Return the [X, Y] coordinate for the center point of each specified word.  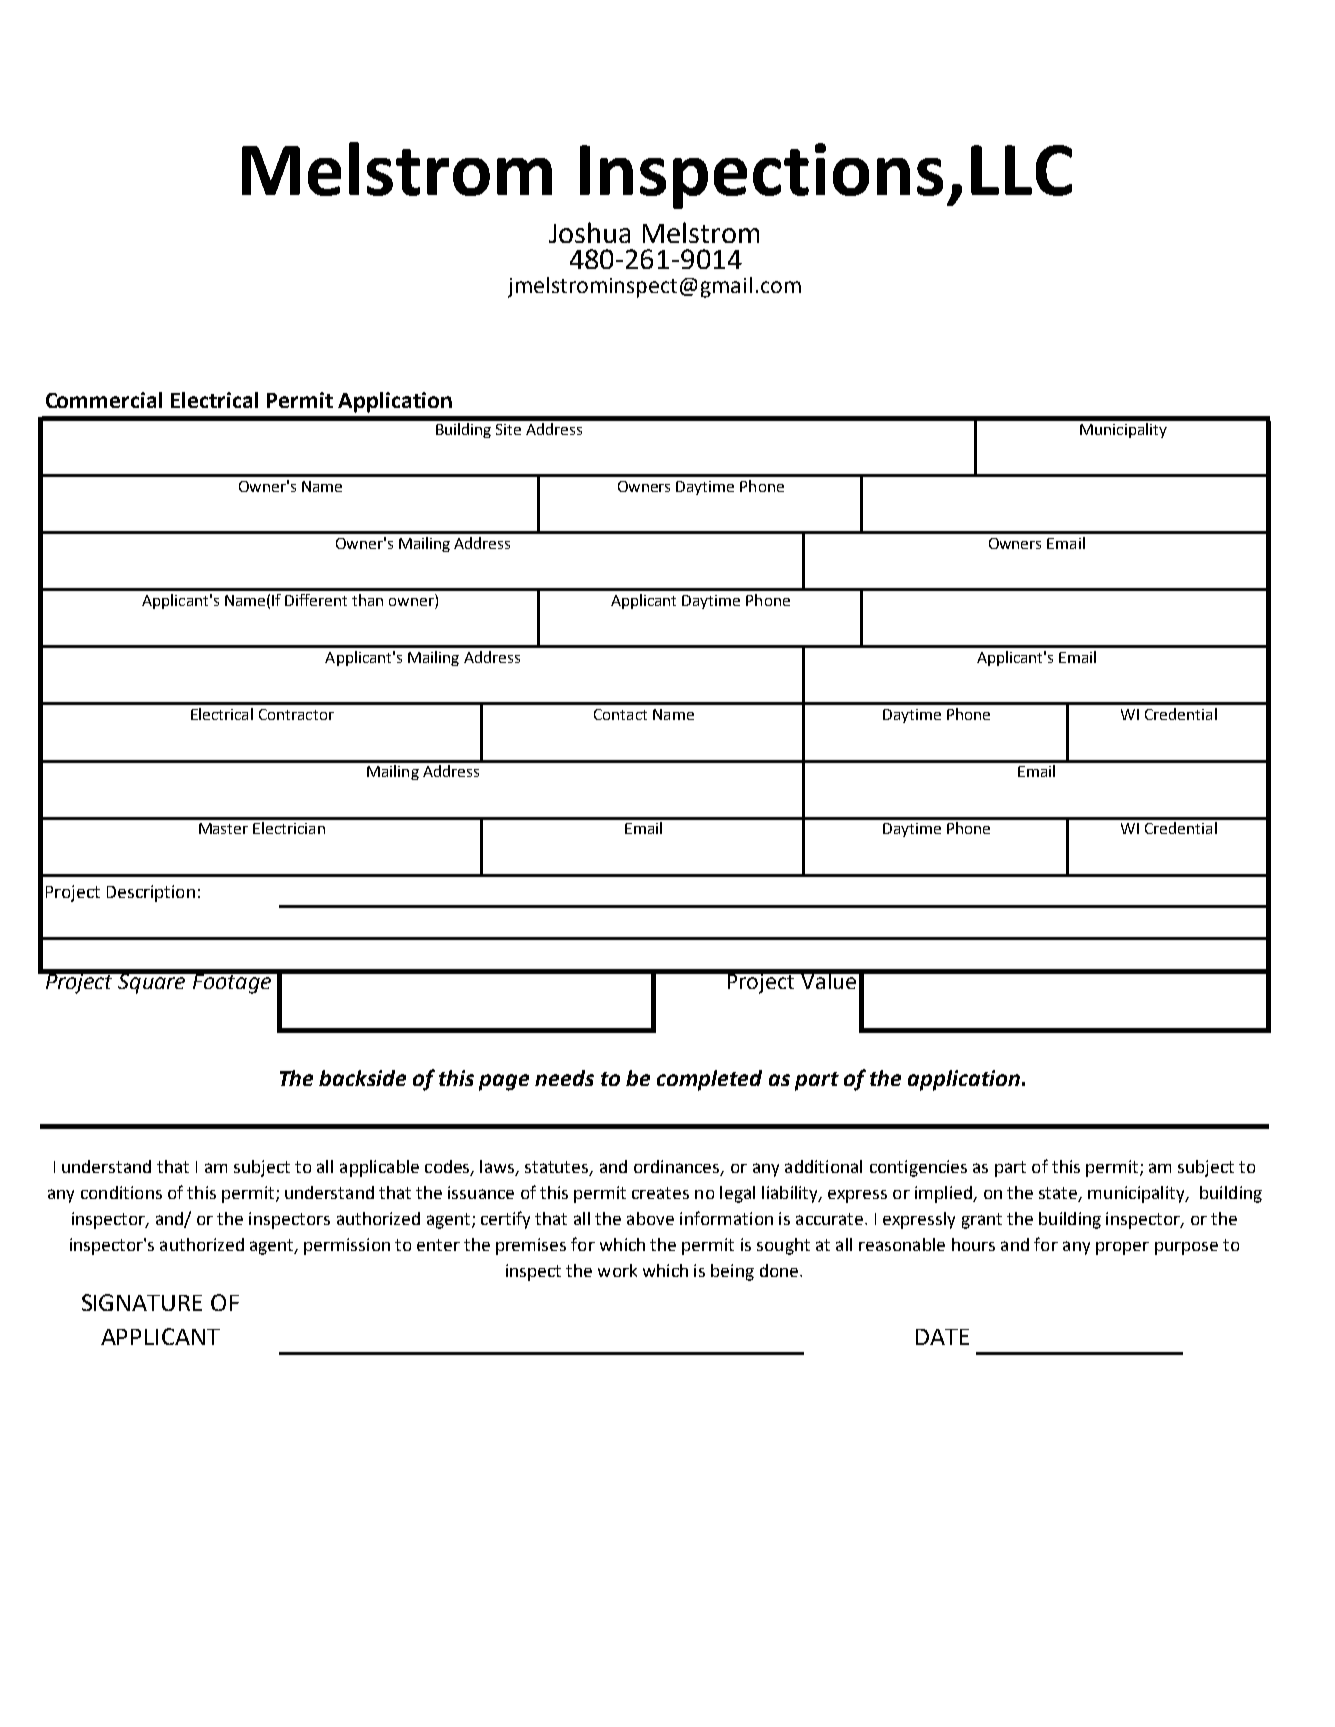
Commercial [104, 400]
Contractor [296, 714]
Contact [620, 714]
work [617, 1270]
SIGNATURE [142, 1302]
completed [709, 1080]
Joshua [589, 232]
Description [151, 893]
